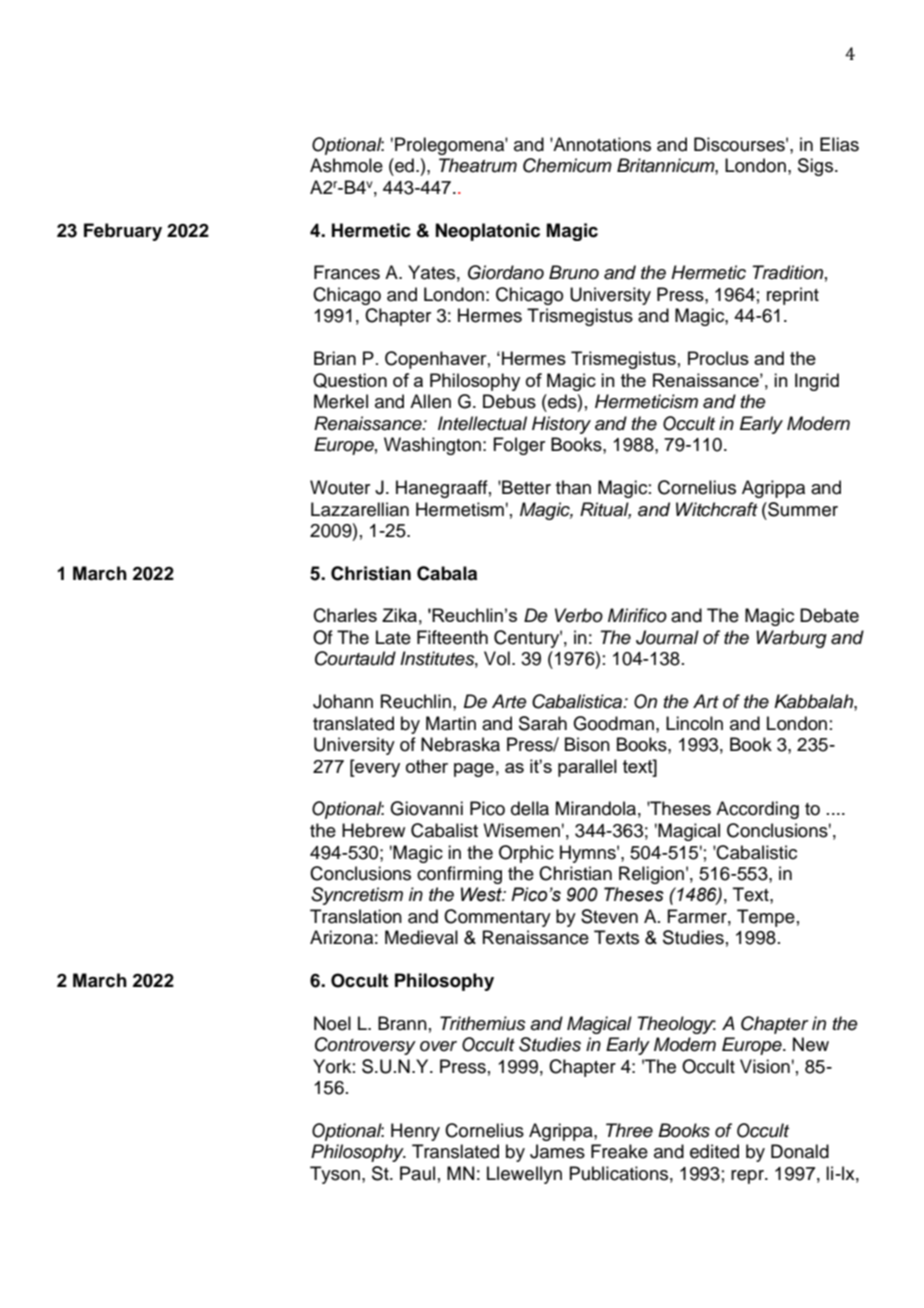  Describe the element at coordinates (343, 701) in the document. I see `Johann` at that location.
